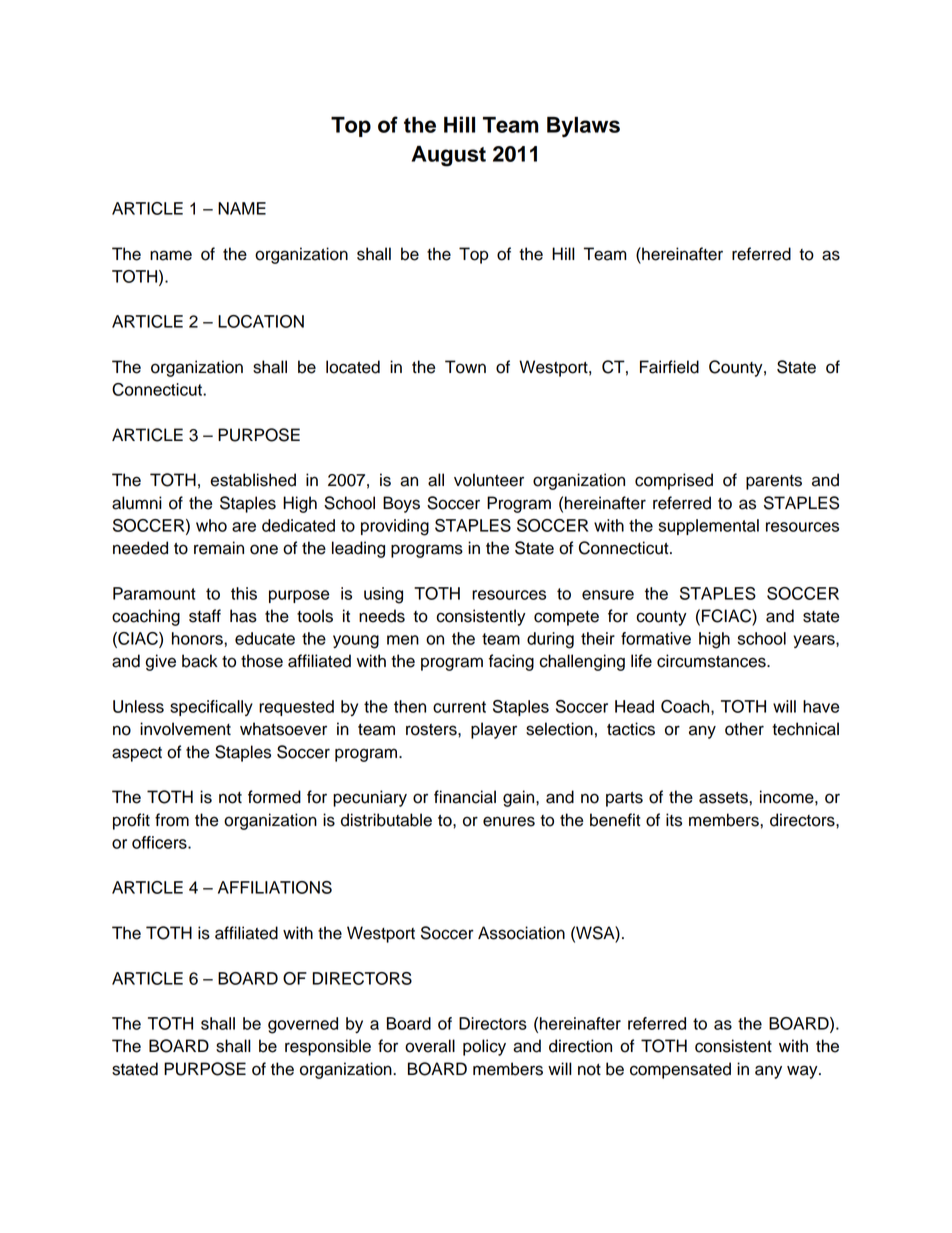  I want to click on August, so click(449, 156).
